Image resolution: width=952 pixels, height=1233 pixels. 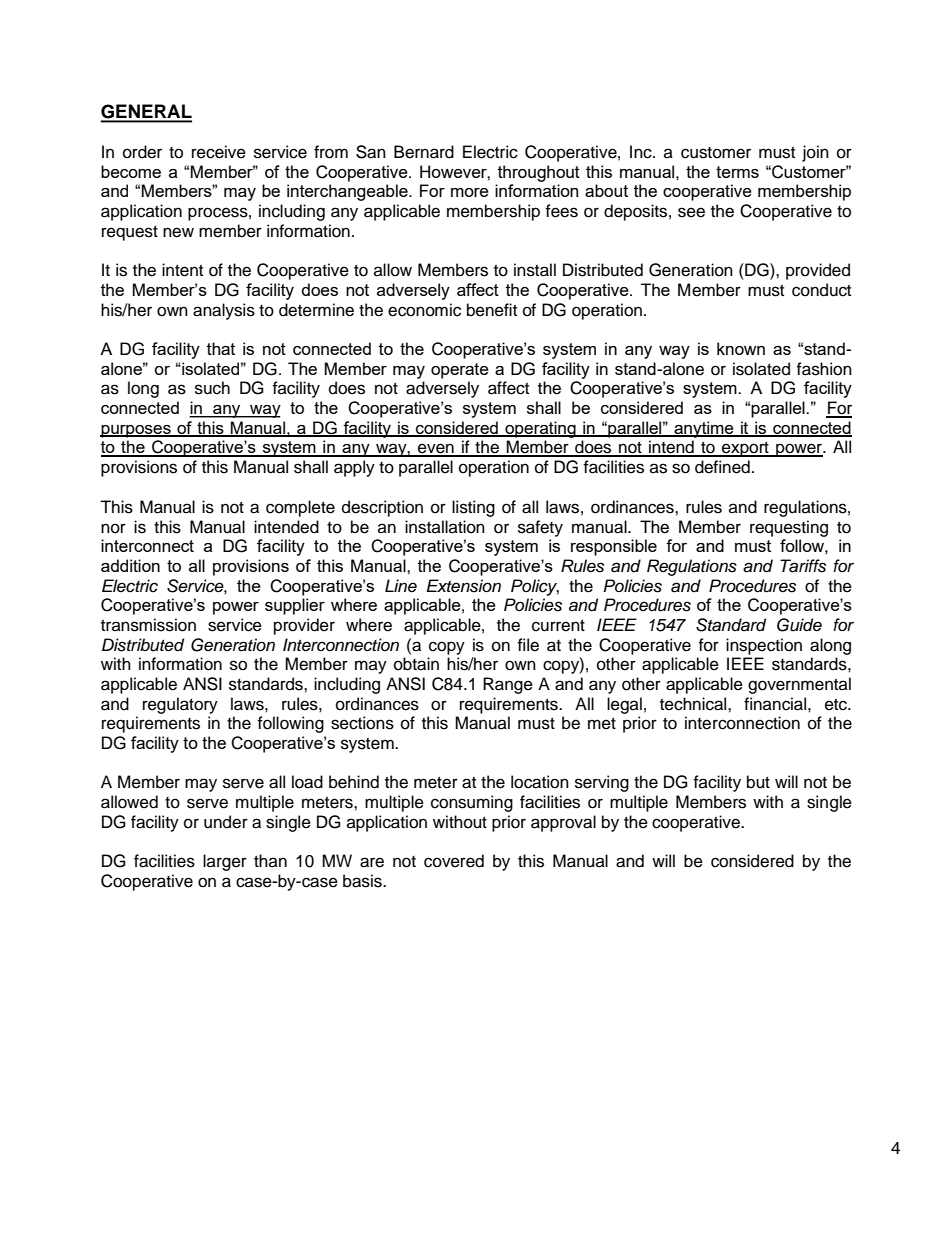 I want to click on approval, so click(x=563, y=823).
